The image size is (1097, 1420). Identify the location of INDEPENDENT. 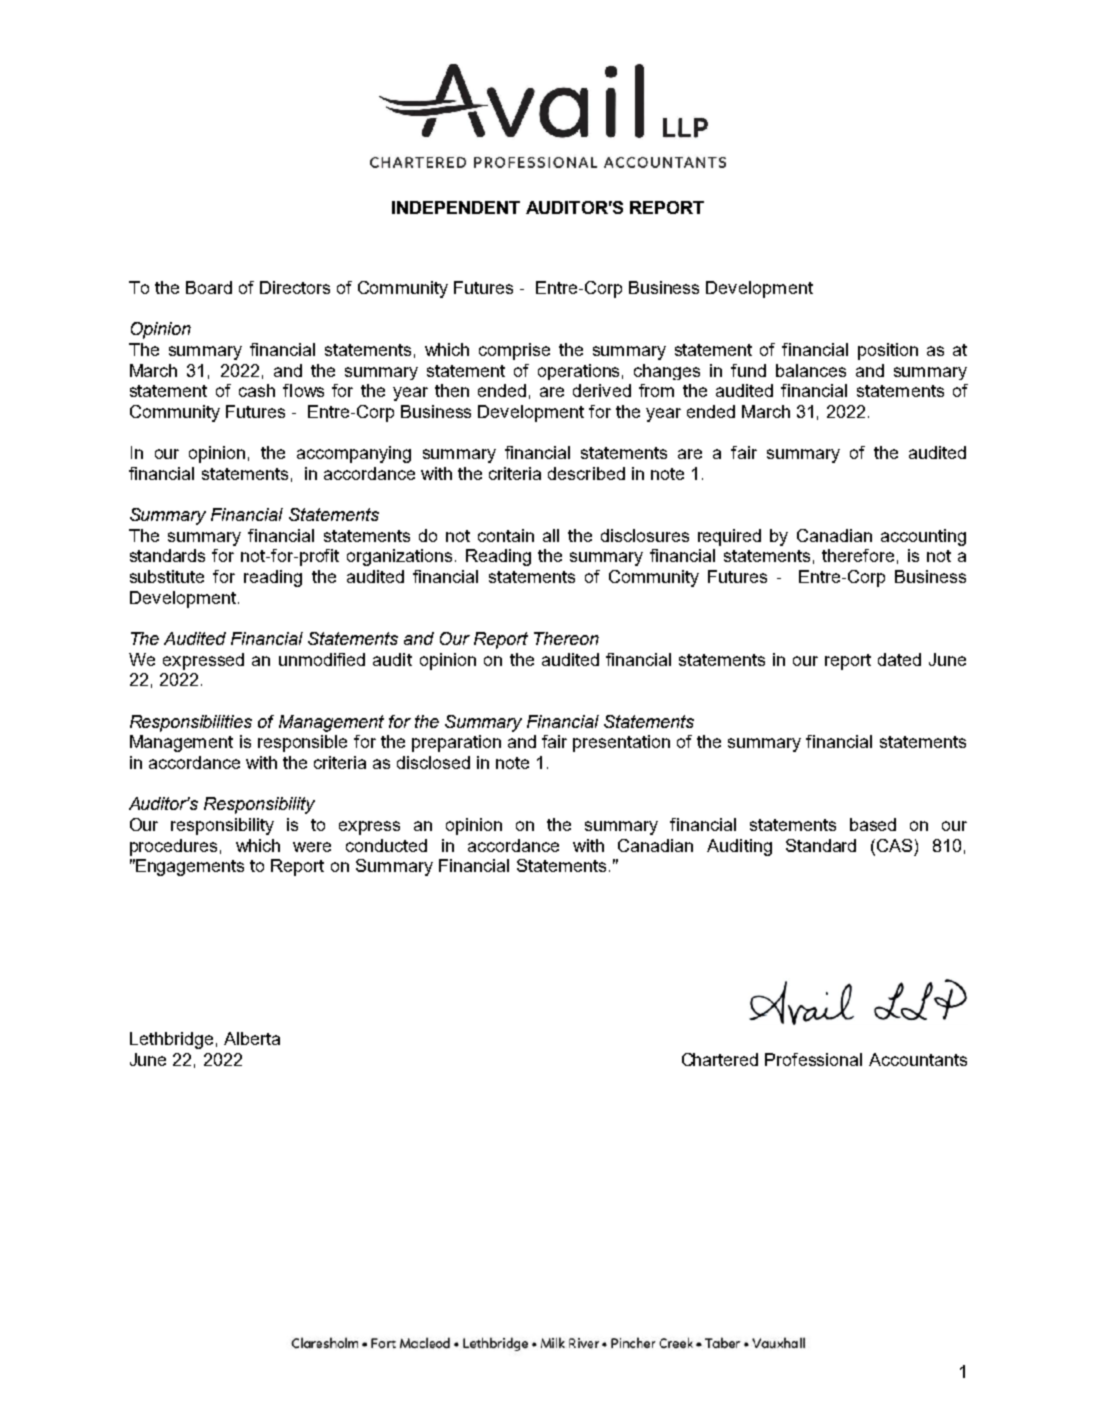
(456, 207).
